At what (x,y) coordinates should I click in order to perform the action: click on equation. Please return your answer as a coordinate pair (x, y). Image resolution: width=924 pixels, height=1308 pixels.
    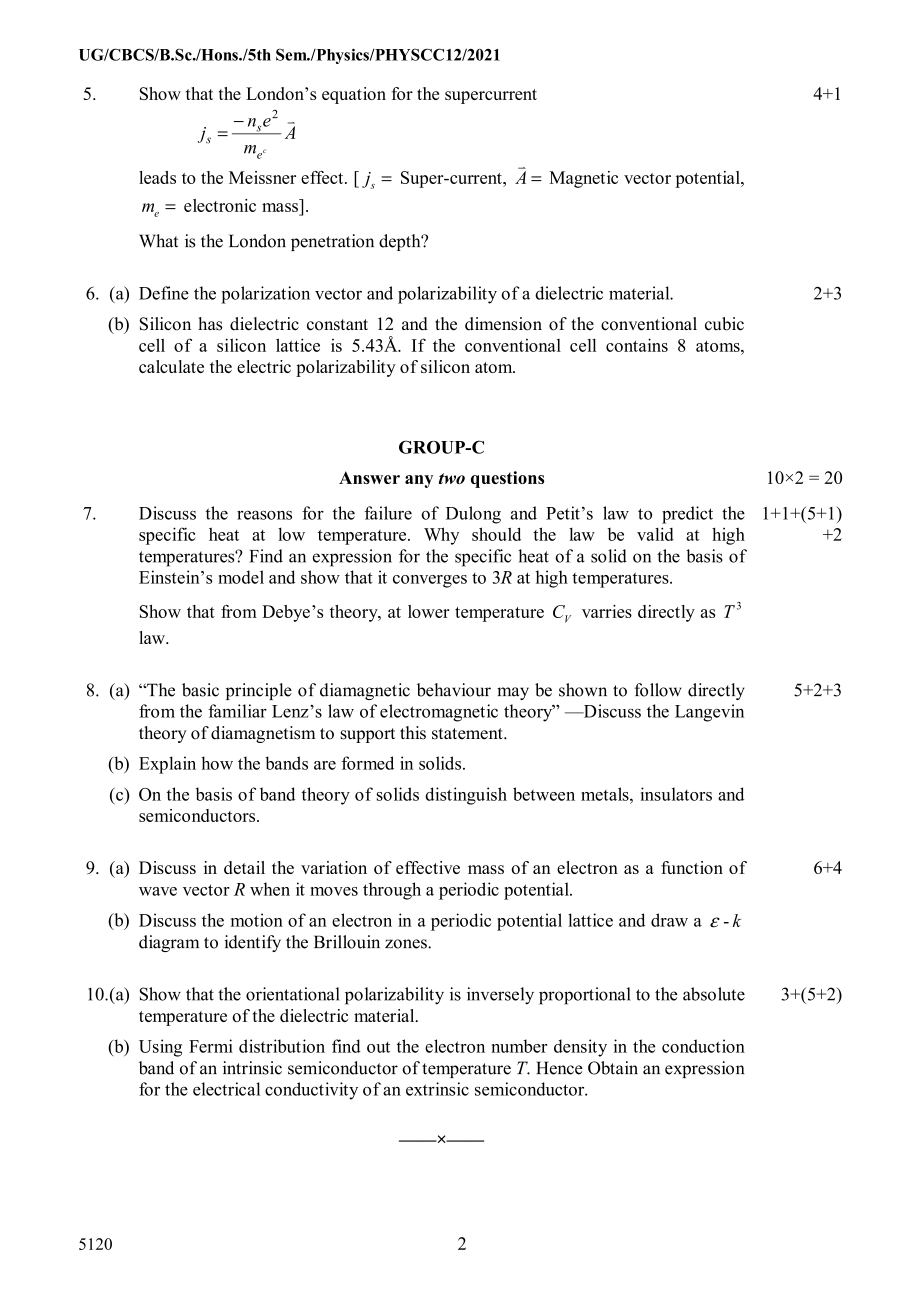
    Looking at the image, I should click on (354, 95).
